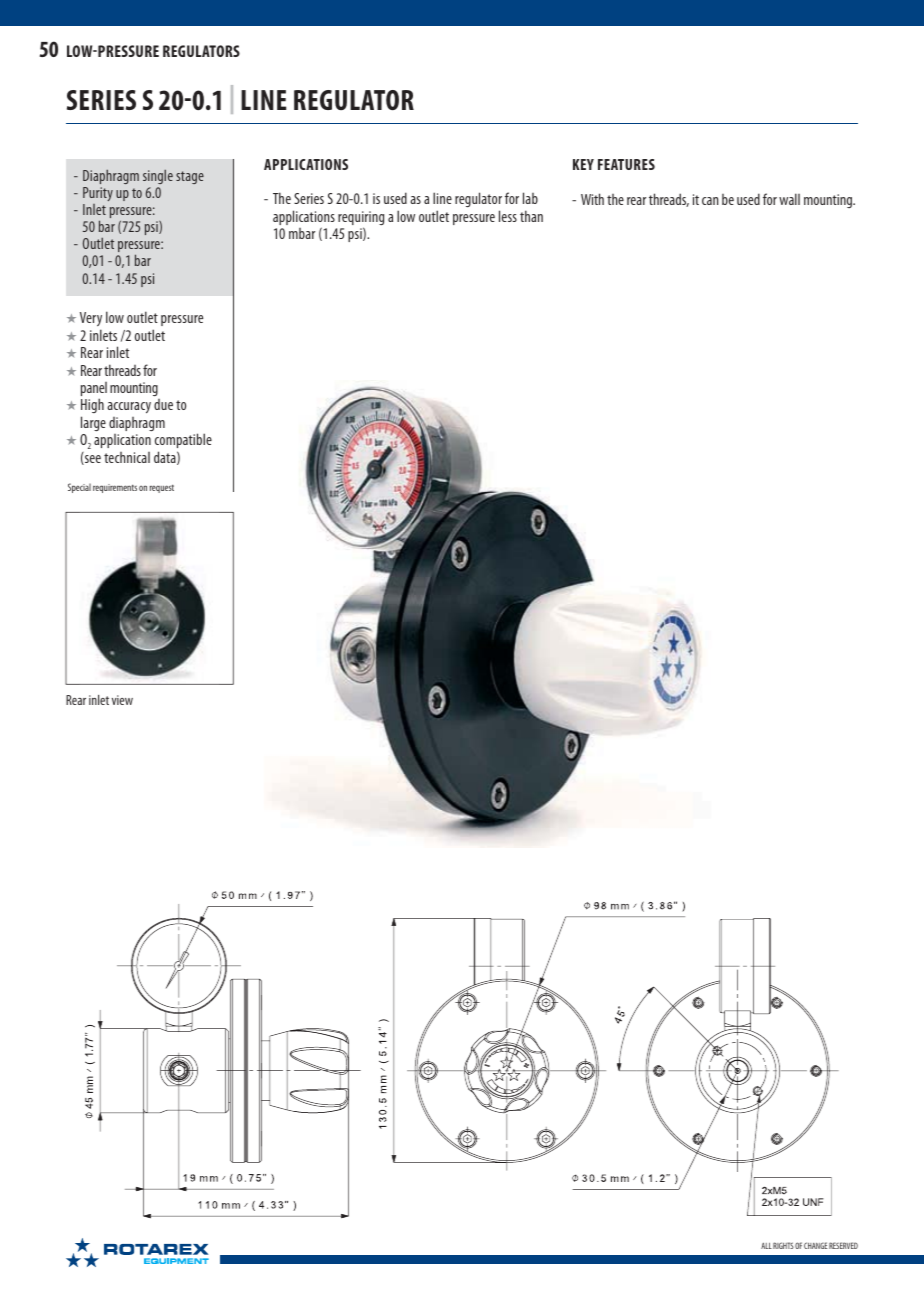  What do you see at coordinates (710, 201) in the document?
I see `can` at bounding box center [710, 201].
